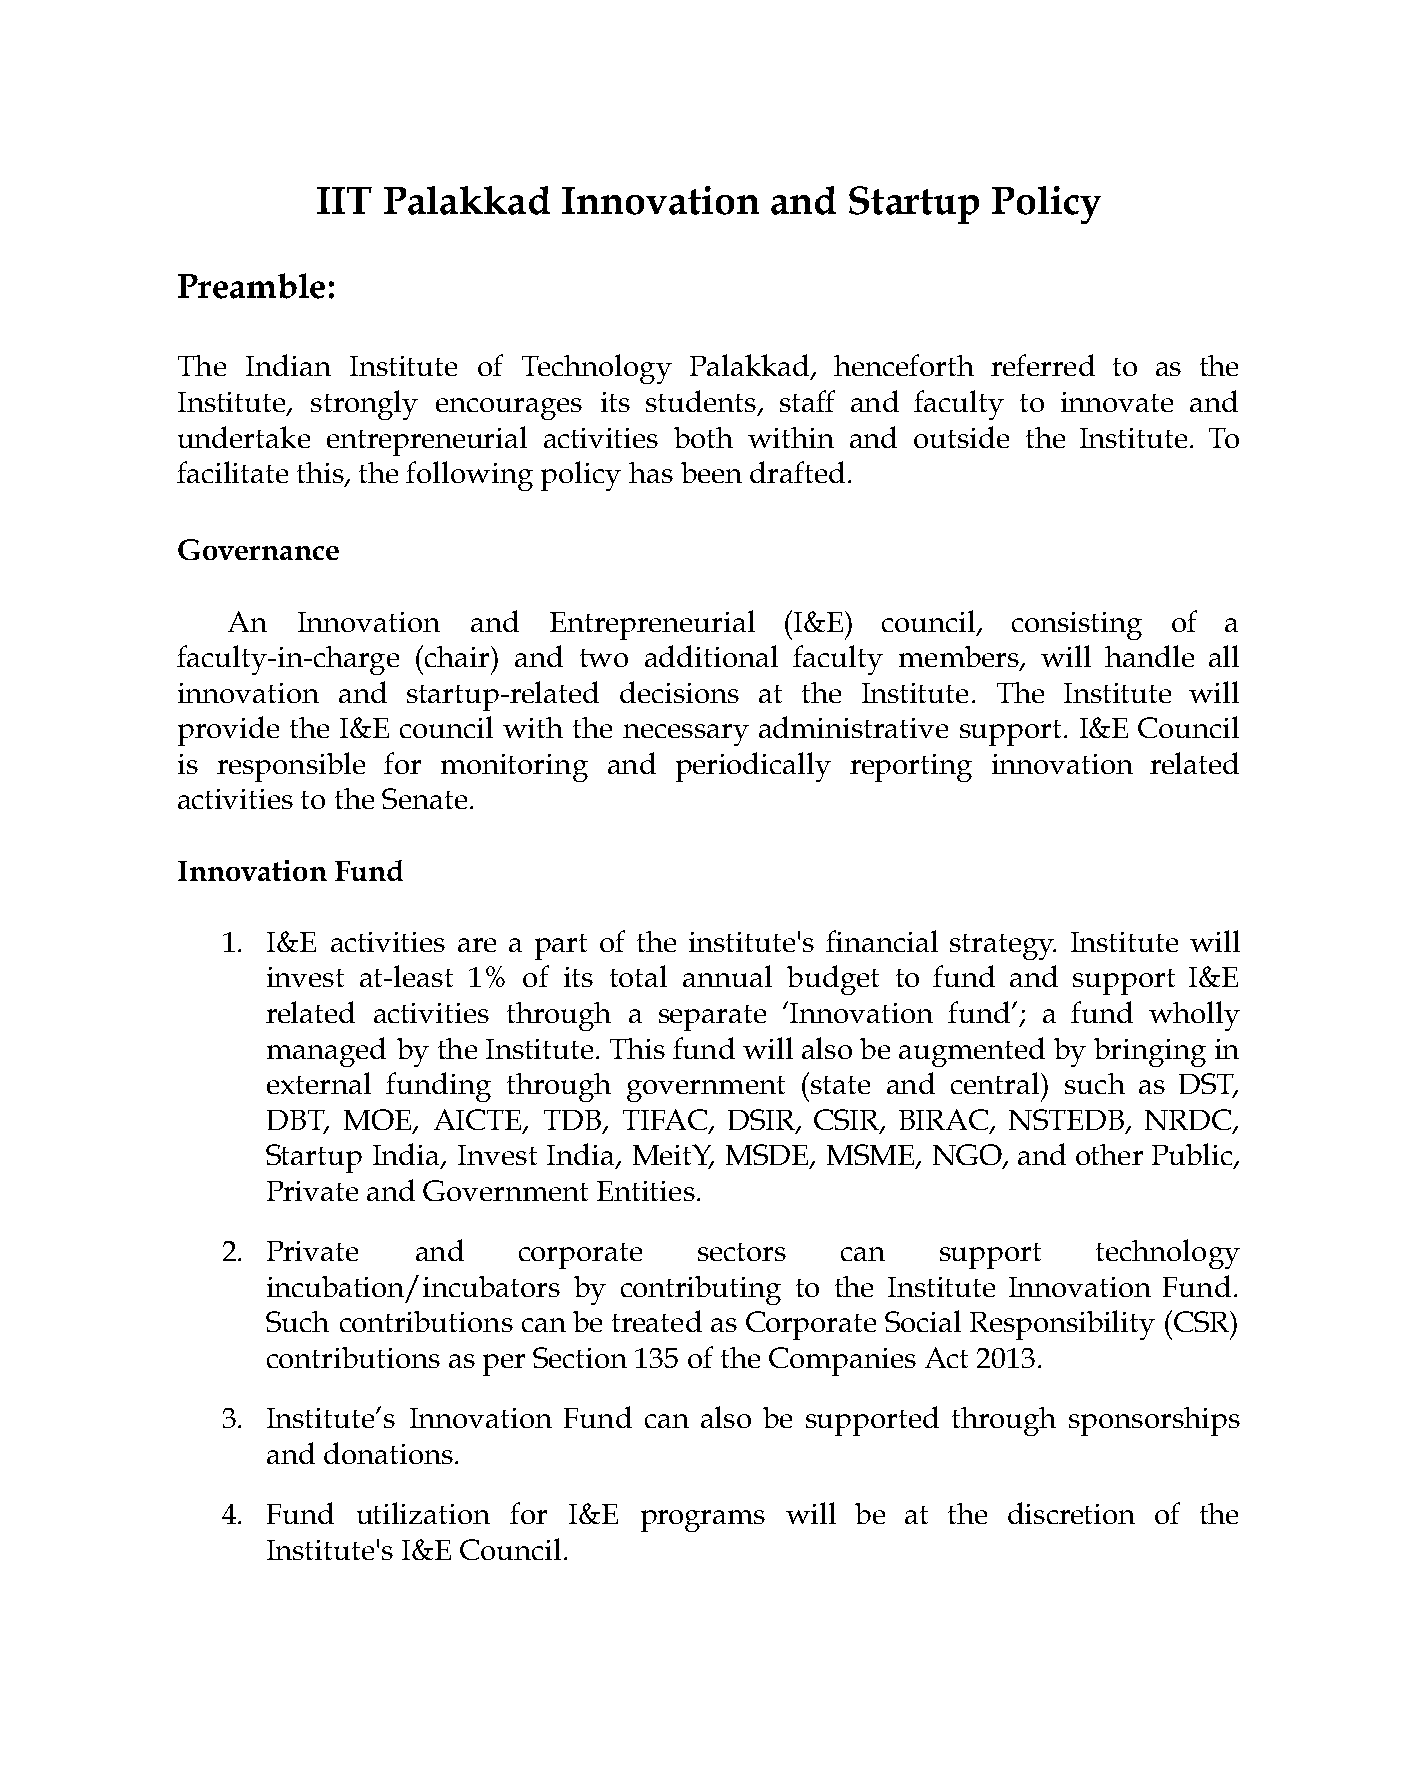 This screenshot has height=1772, width=1418. Describe the element at coordinates (424, 798) in the screenshot. I see `Senate` at that location.
